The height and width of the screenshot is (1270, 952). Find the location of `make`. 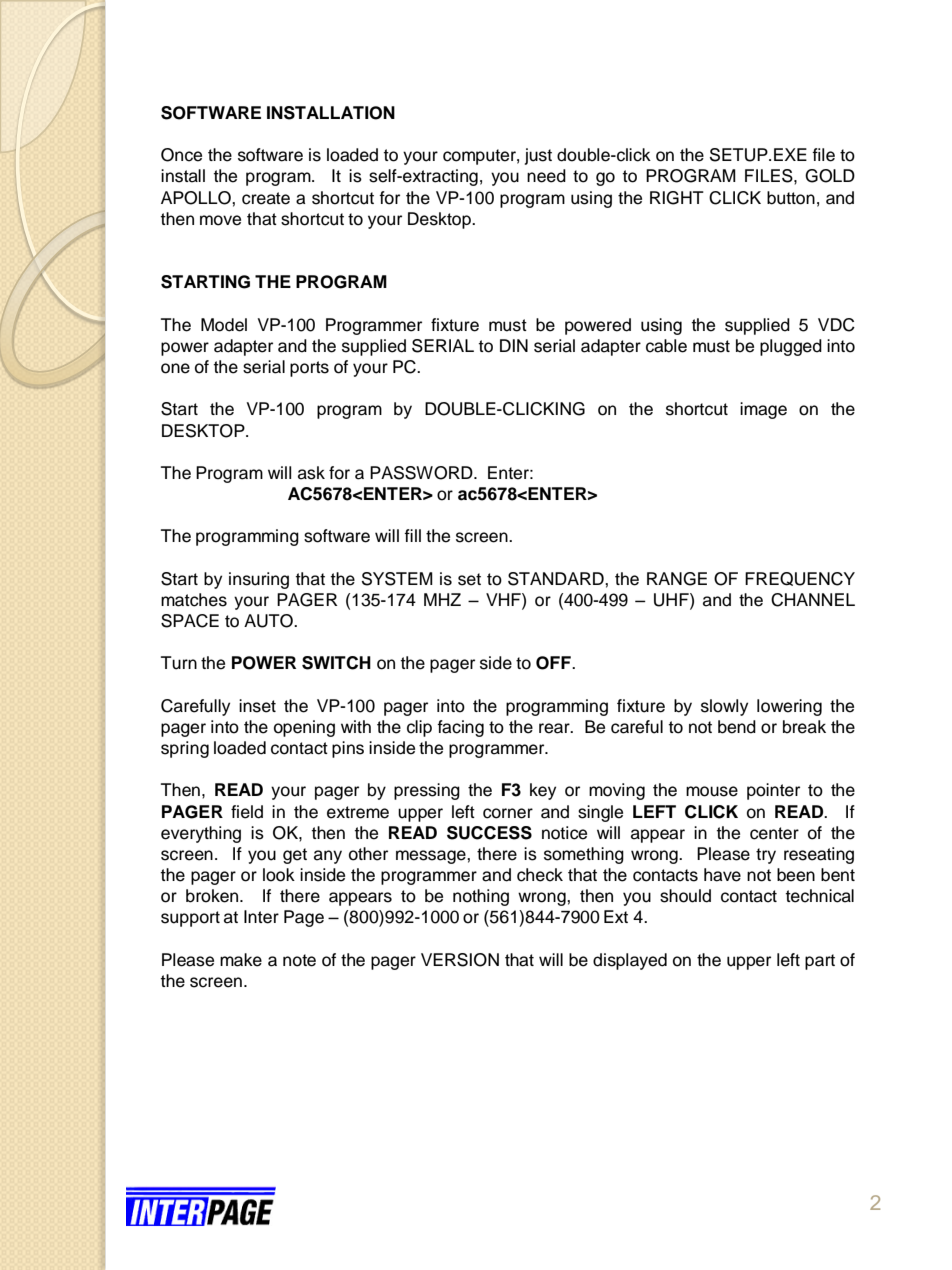

make is located at coordinates (241, 960).
